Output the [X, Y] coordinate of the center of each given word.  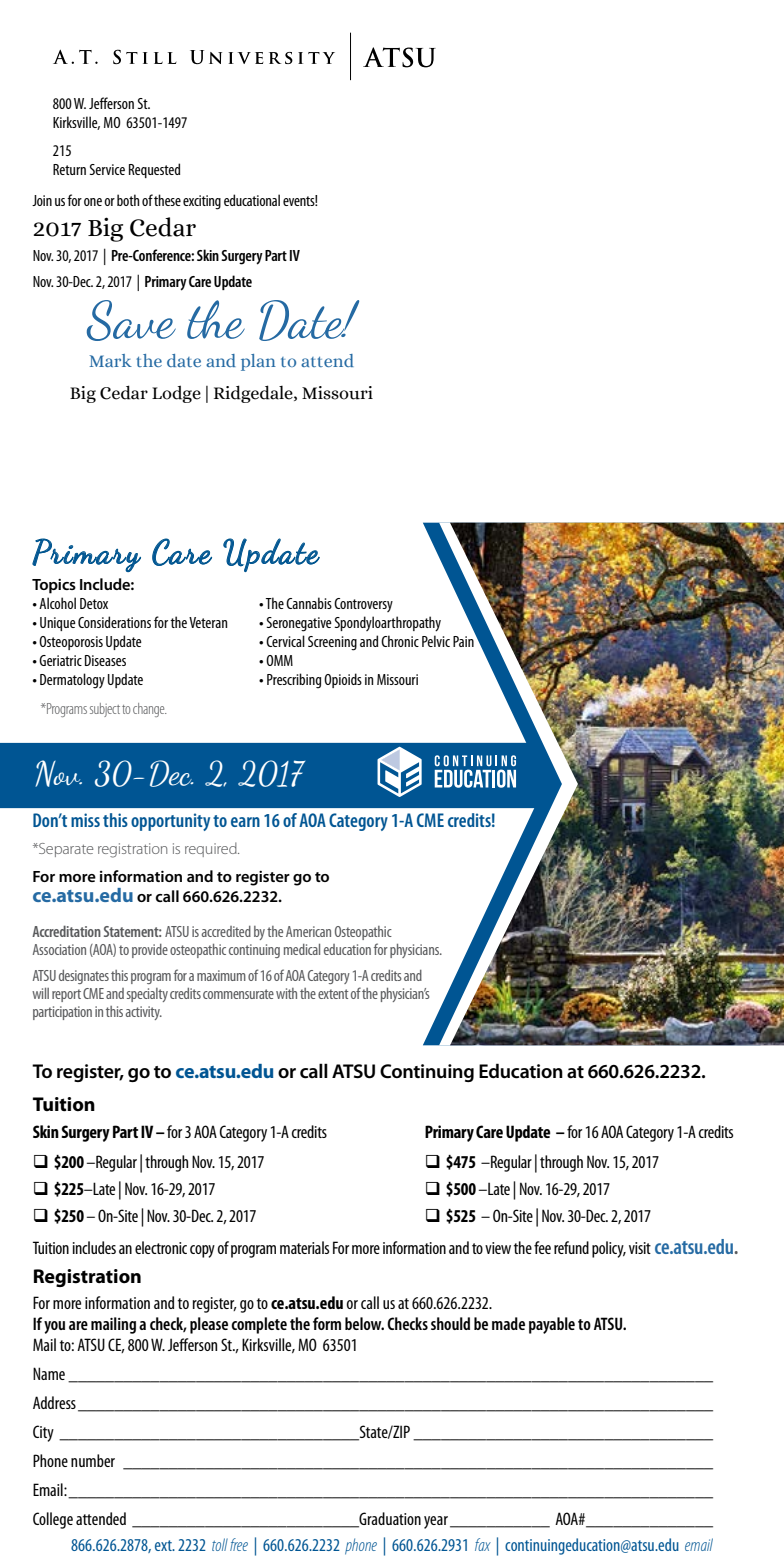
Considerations [114, 622]
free [239, 1544]
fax [483, 1544]
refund [571, 1247]
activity [144, 1013]
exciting [202, 202]
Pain [464, 640]
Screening [332, 643]
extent [333, 994]
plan [258, 362]
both [128, 200]
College [53, 1520]
